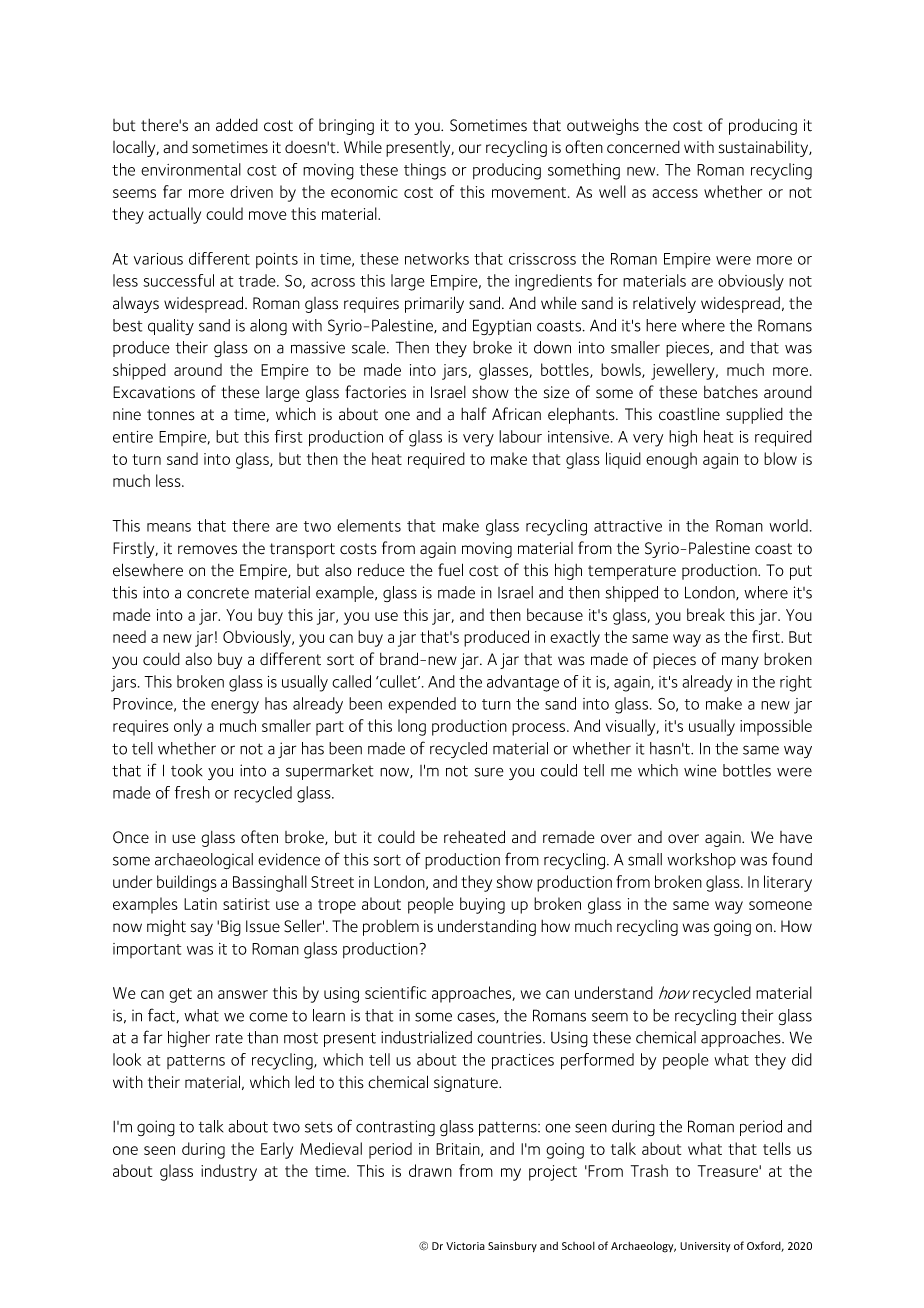 Image resolution: width=924 pixels, height=1308 pixels. Describe the element at coordinates (740, 662) in the image. I see `many` at that location.
